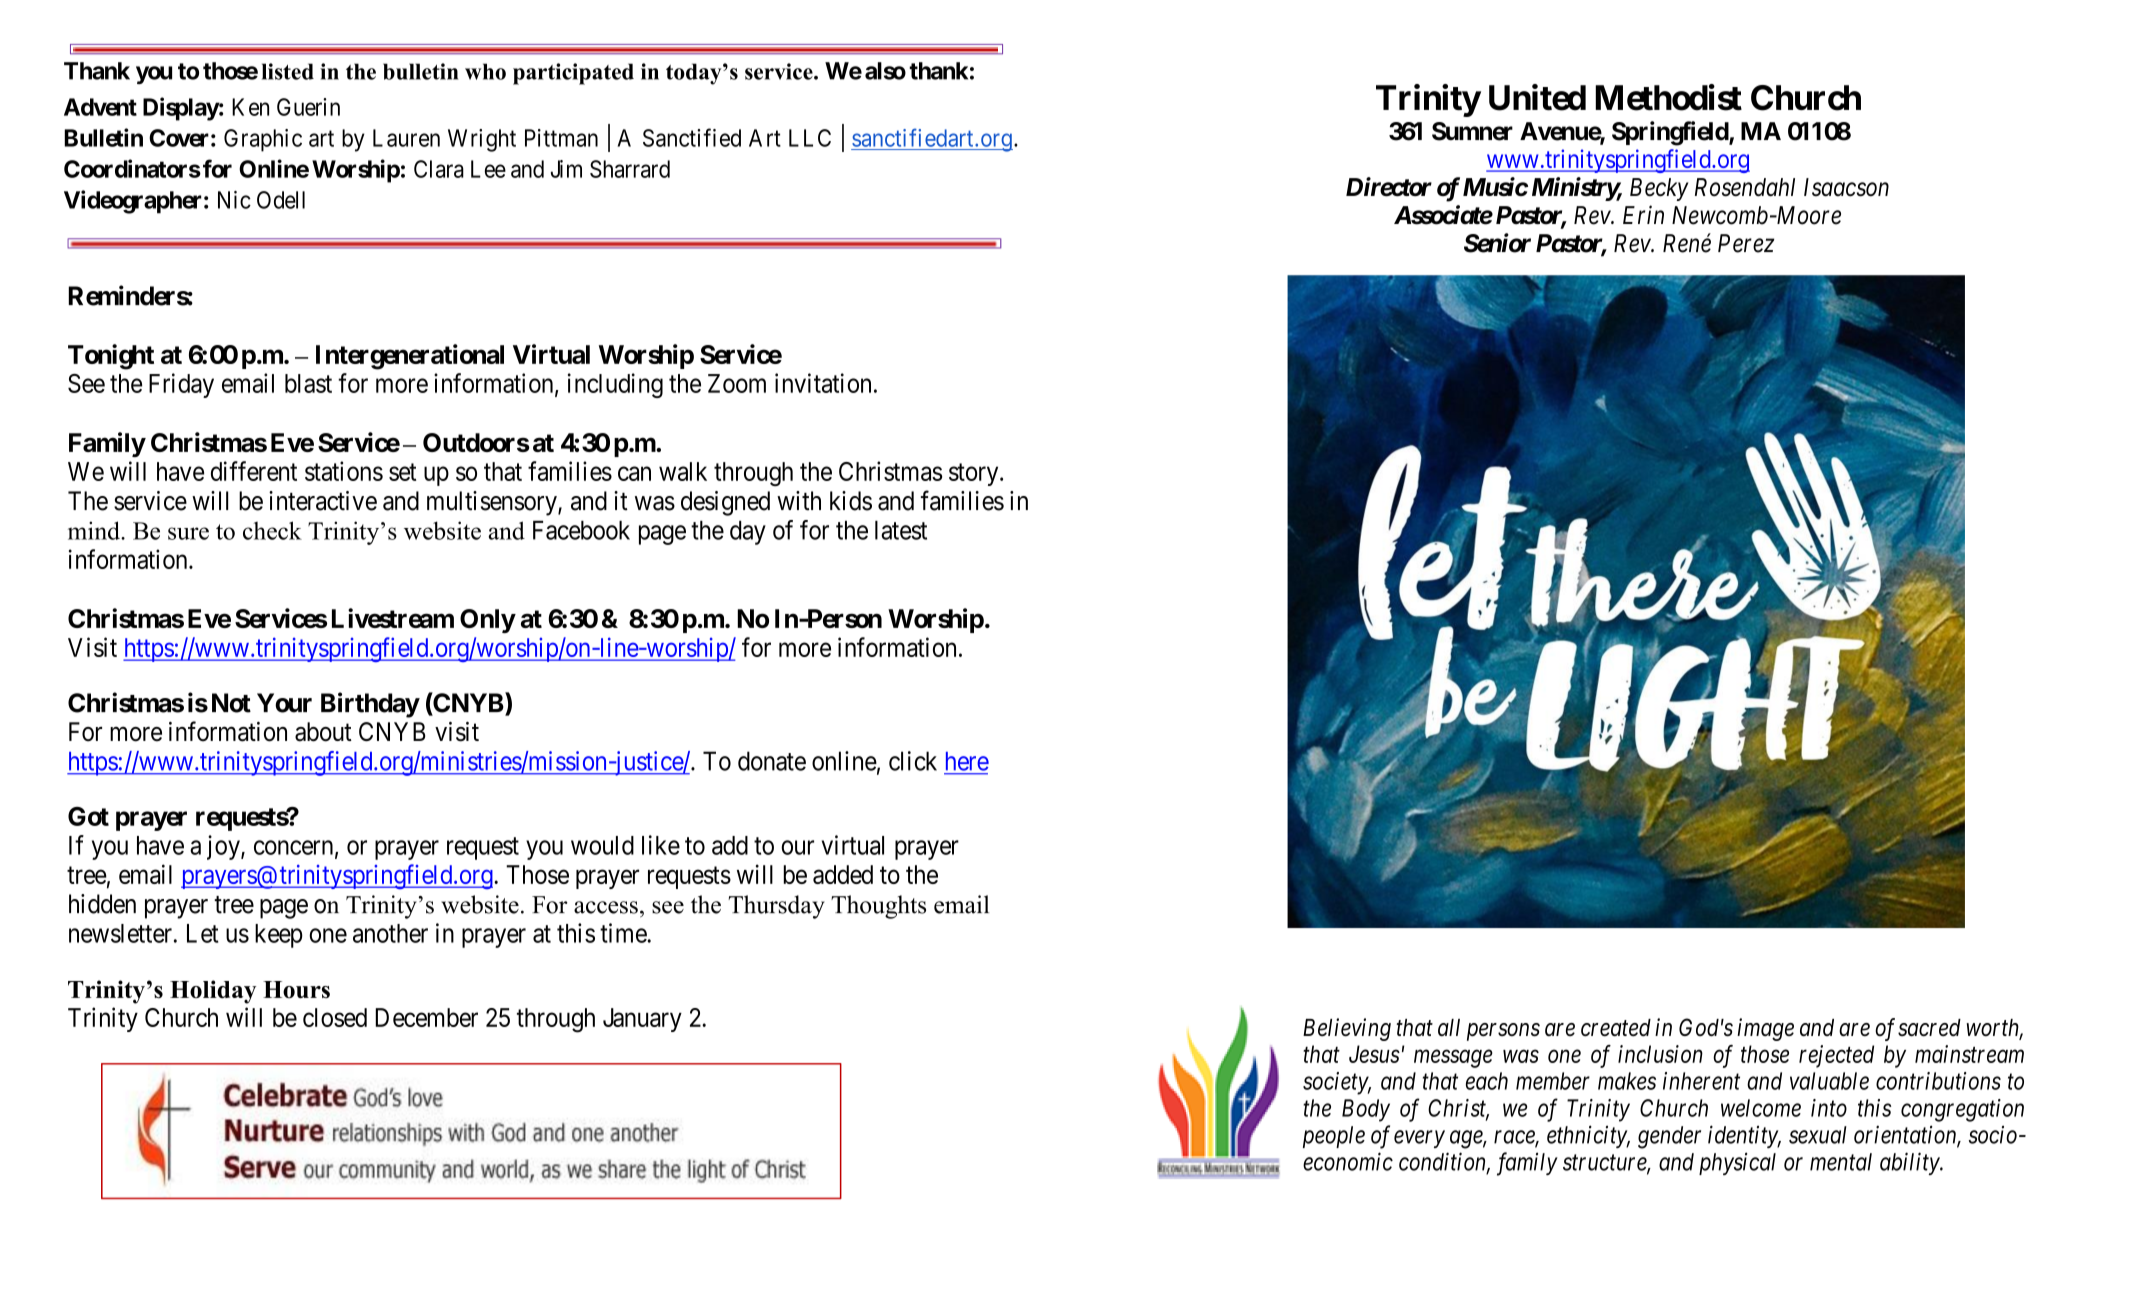  Describe the element at coordinates (393, 618) in the screenshot. I see `Livestream` at that location.
